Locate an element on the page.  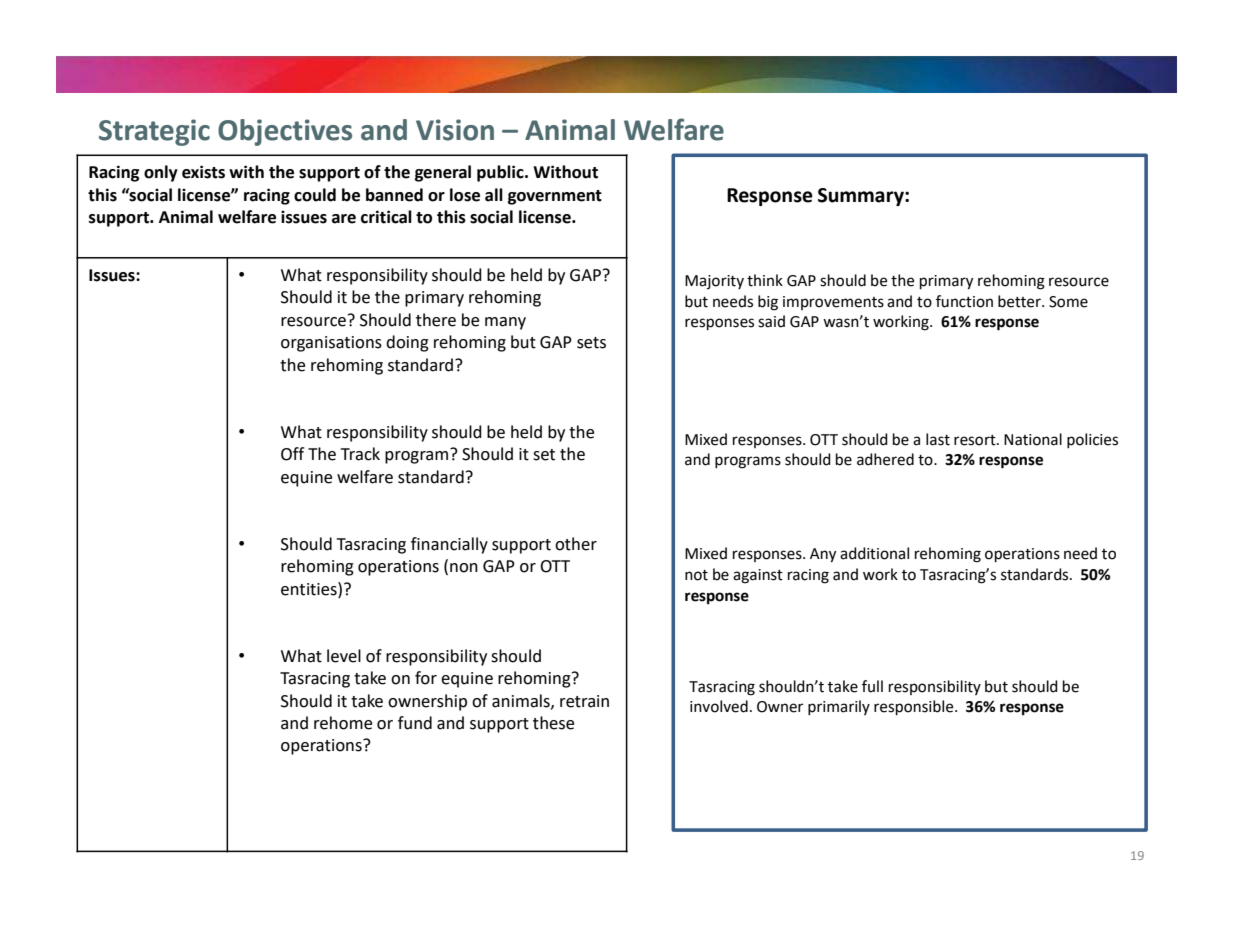
government is located at coordinates (555, 197).
